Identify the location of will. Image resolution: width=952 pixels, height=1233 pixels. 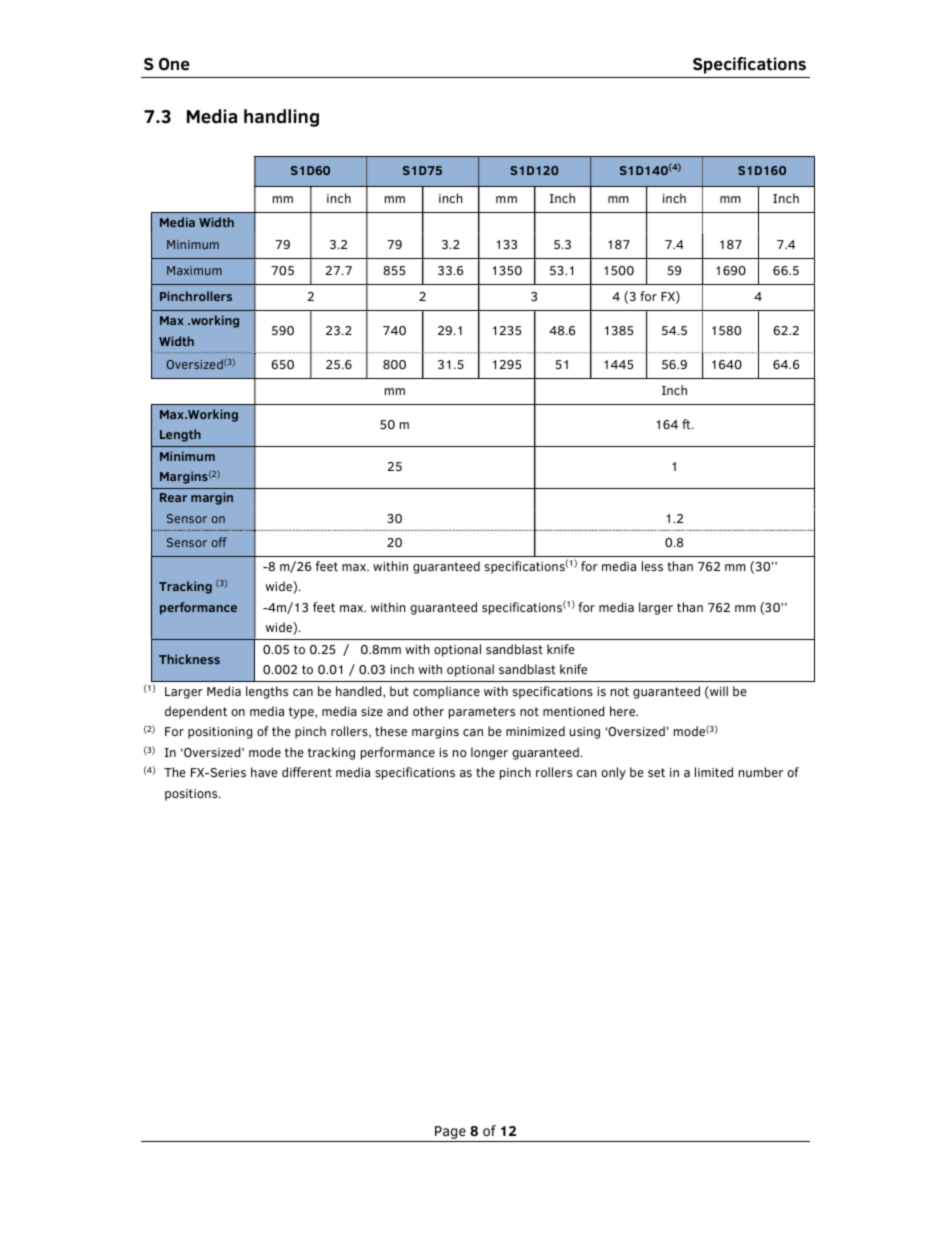
(718, 692).
